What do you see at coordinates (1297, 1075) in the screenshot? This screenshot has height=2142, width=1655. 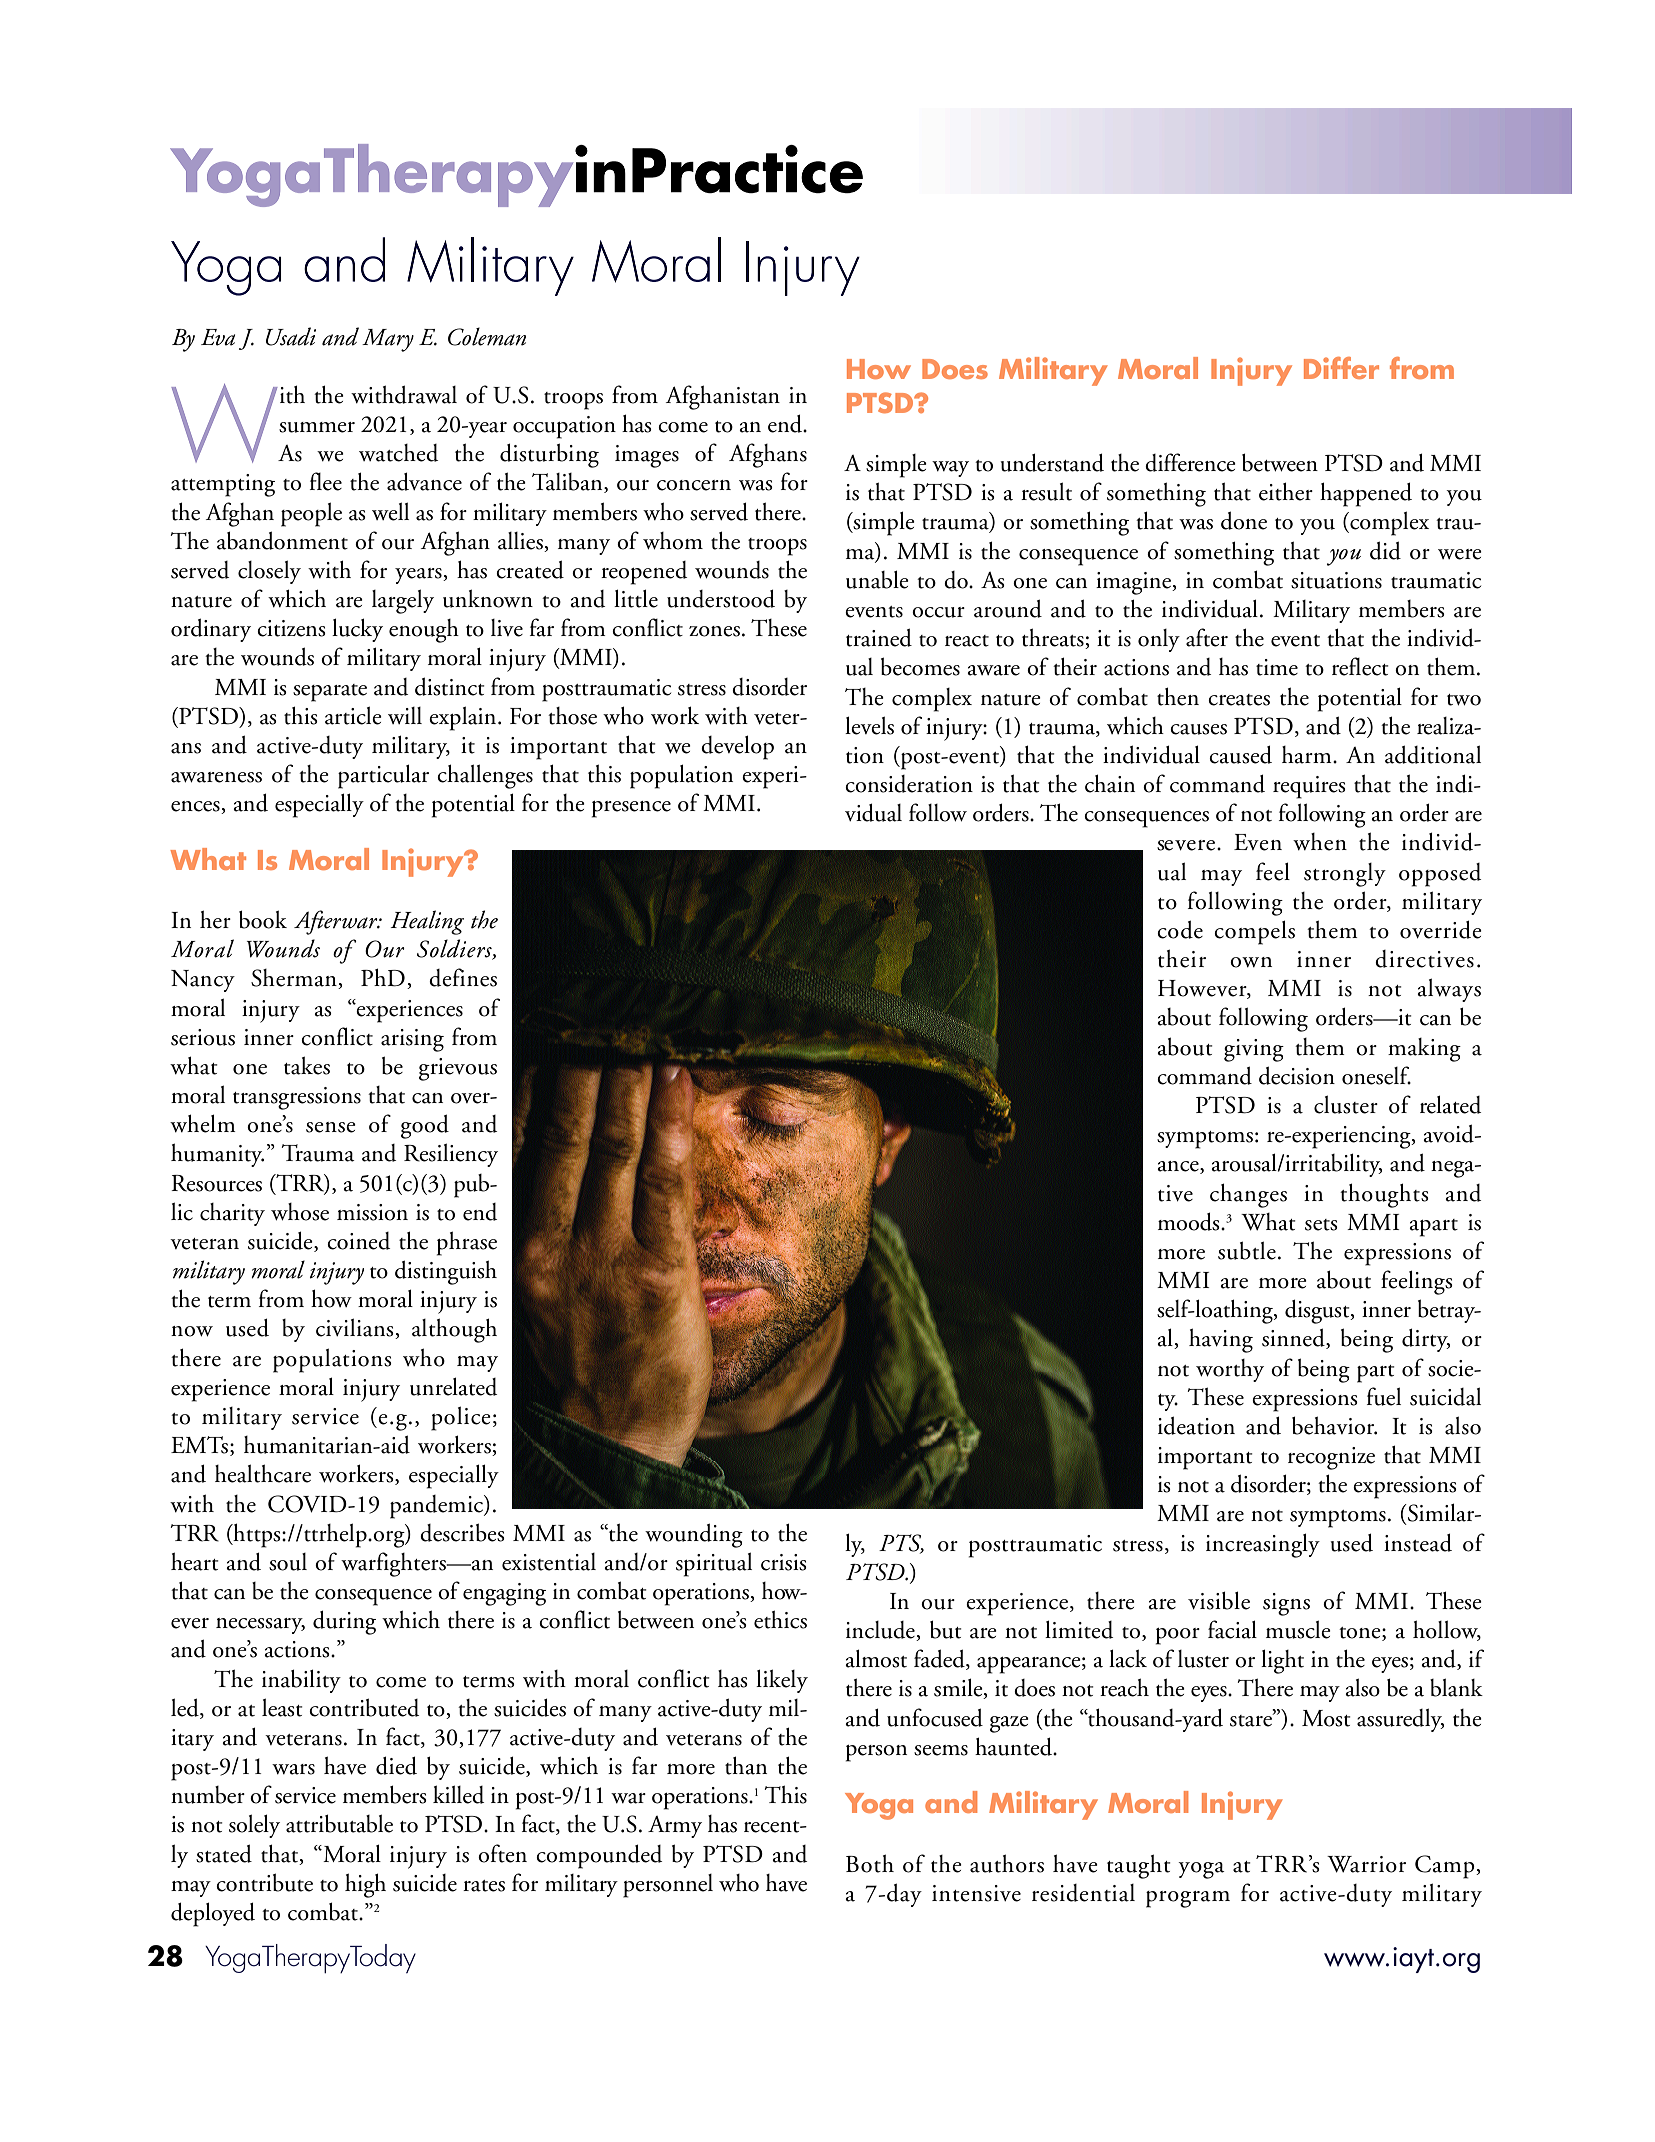 I see `decision` at bounding box center [1297, 1075].
